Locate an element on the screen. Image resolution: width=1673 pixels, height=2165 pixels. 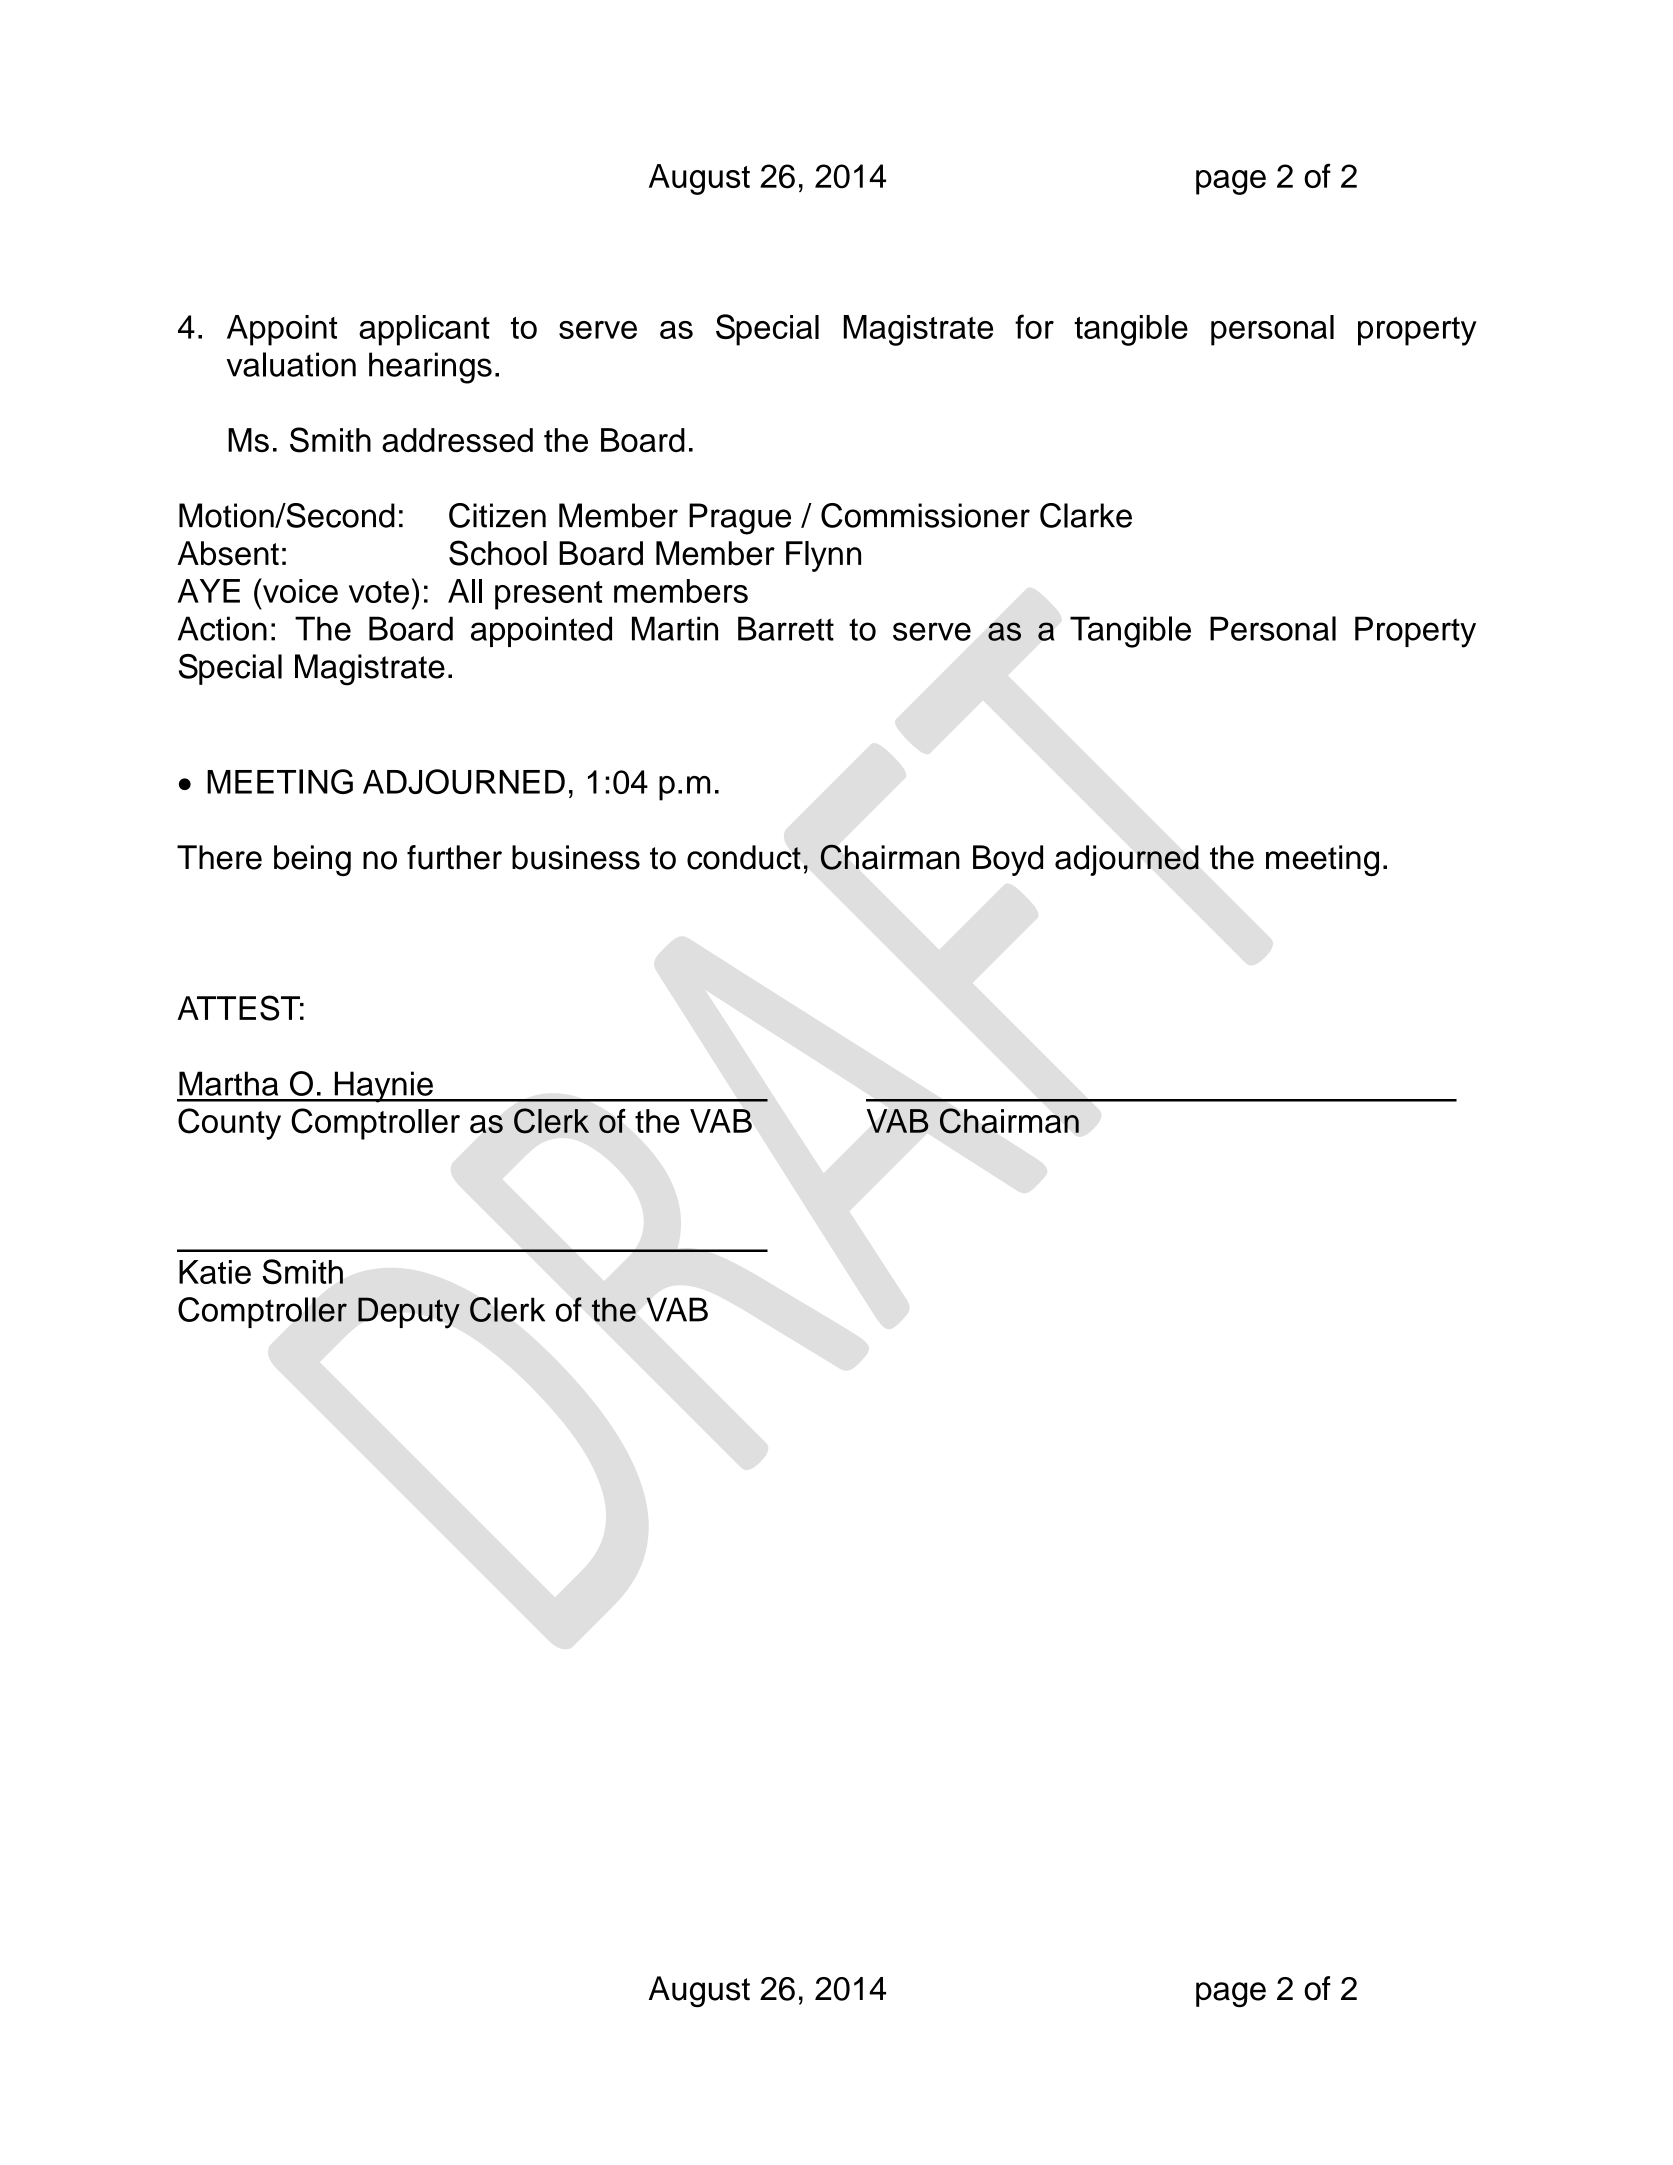
voice is located at coordinates (299, 590).
